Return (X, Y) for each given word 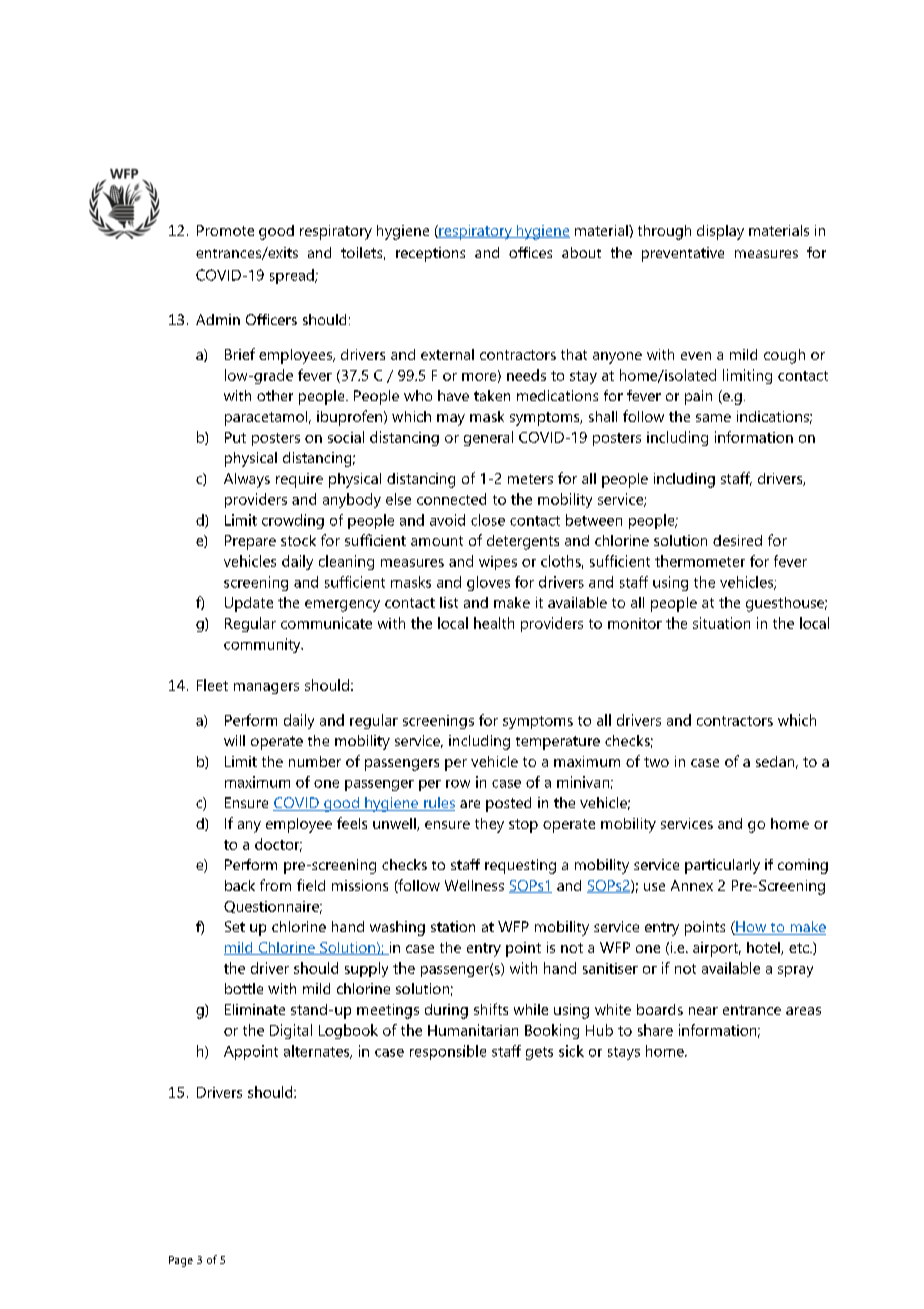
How (751, 928)
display (720, 232)
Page (181, 1261)
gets (539, 1053)
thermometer (700, 561)
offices (530, 252)
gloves (488, 583)
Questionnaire (273, 907)
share (655, 1030)
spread (293, 276)
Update (249, 604)
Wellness (474, 885)
